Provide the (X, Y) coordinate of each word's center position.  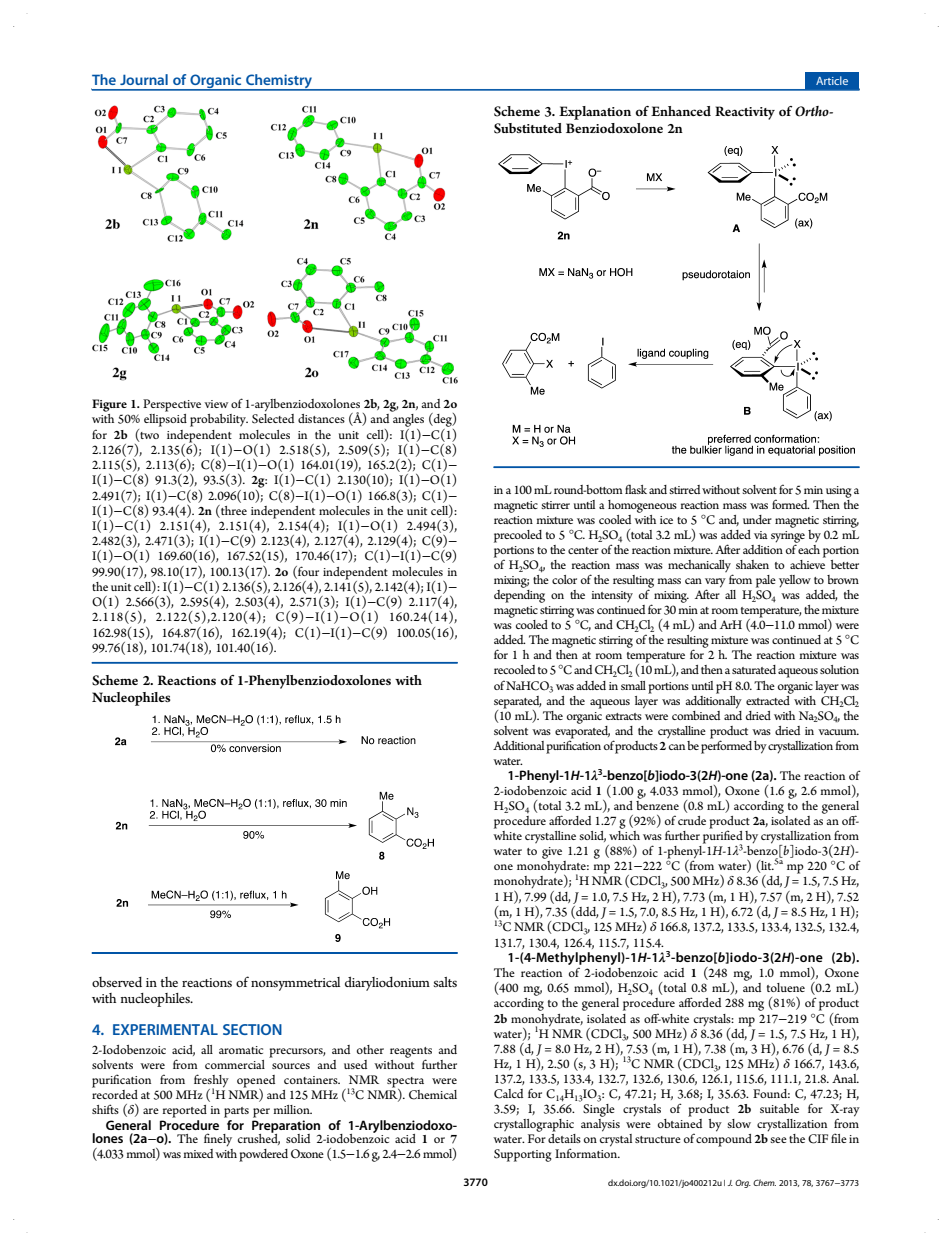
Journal (144, 79)
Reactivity (745, 113)
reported (185, 1111)
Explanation (595, 113)
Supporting (523, 1155)
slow (739, 1123)
